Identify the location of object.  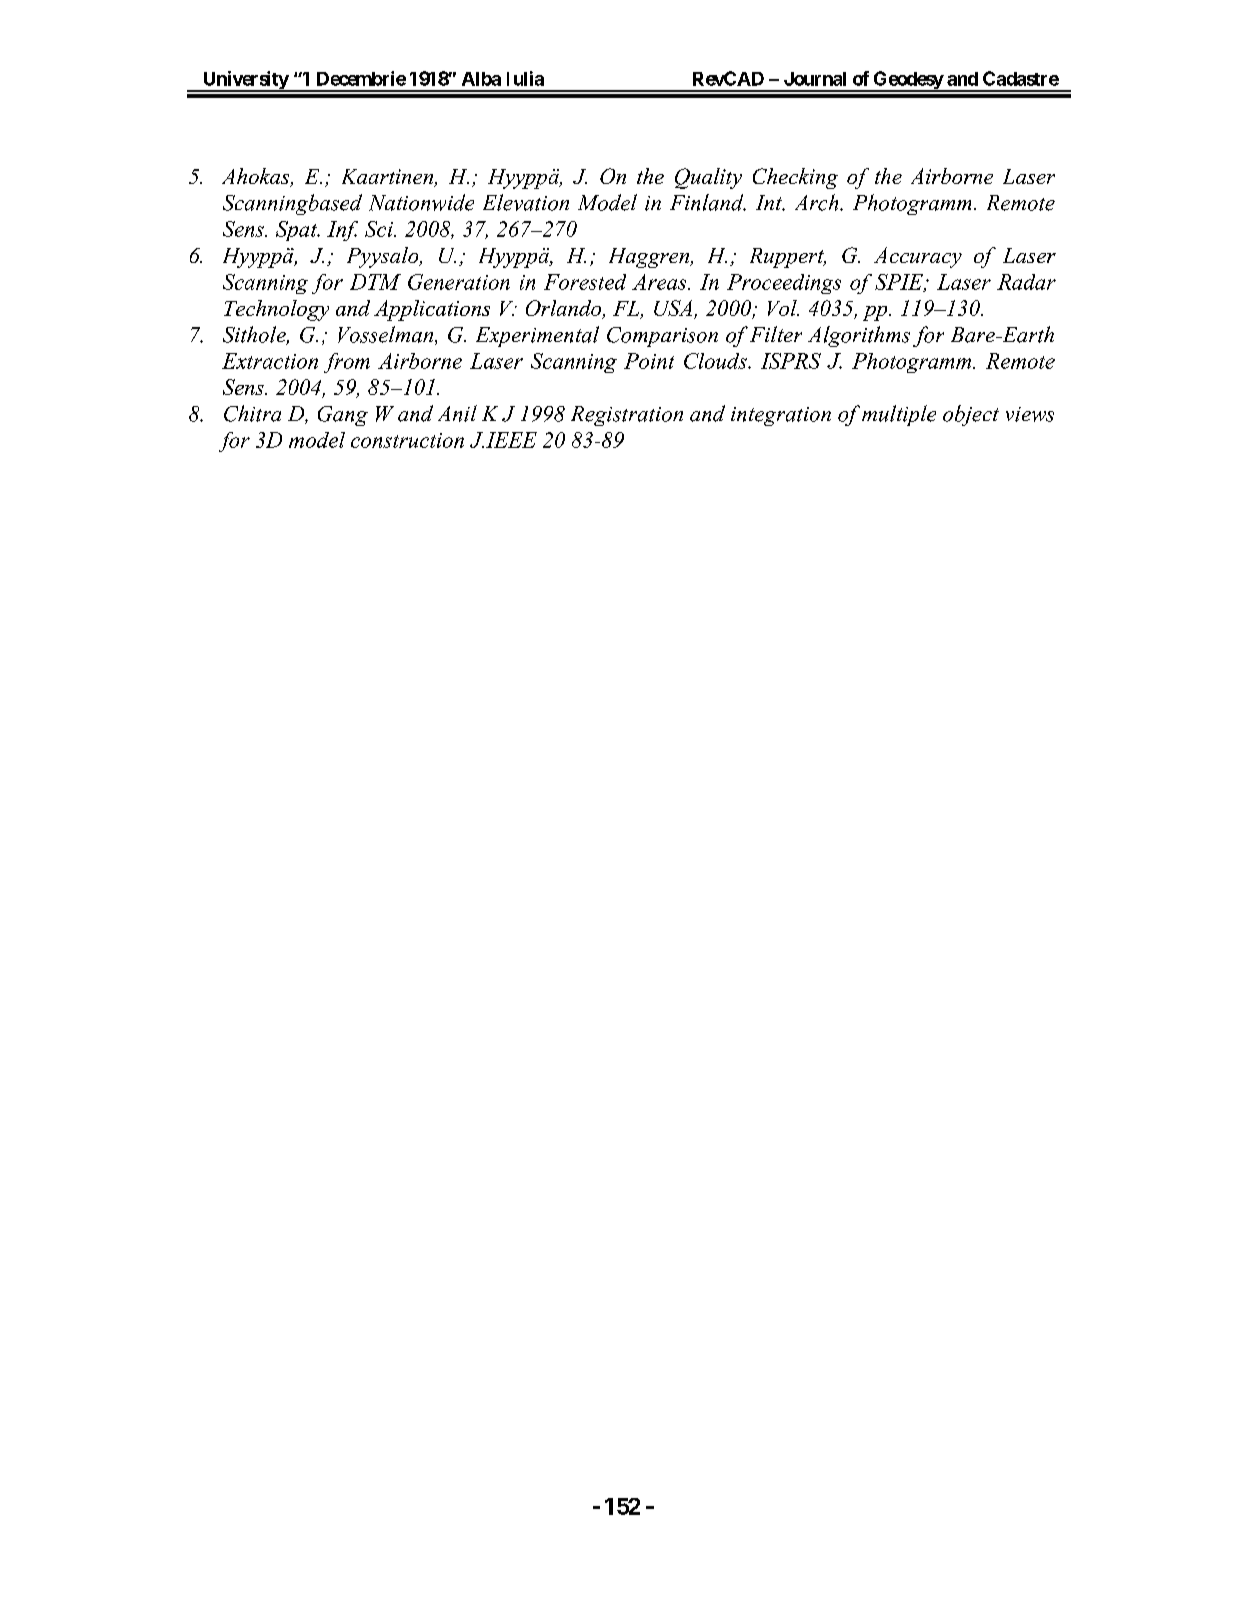
(971, 415).
